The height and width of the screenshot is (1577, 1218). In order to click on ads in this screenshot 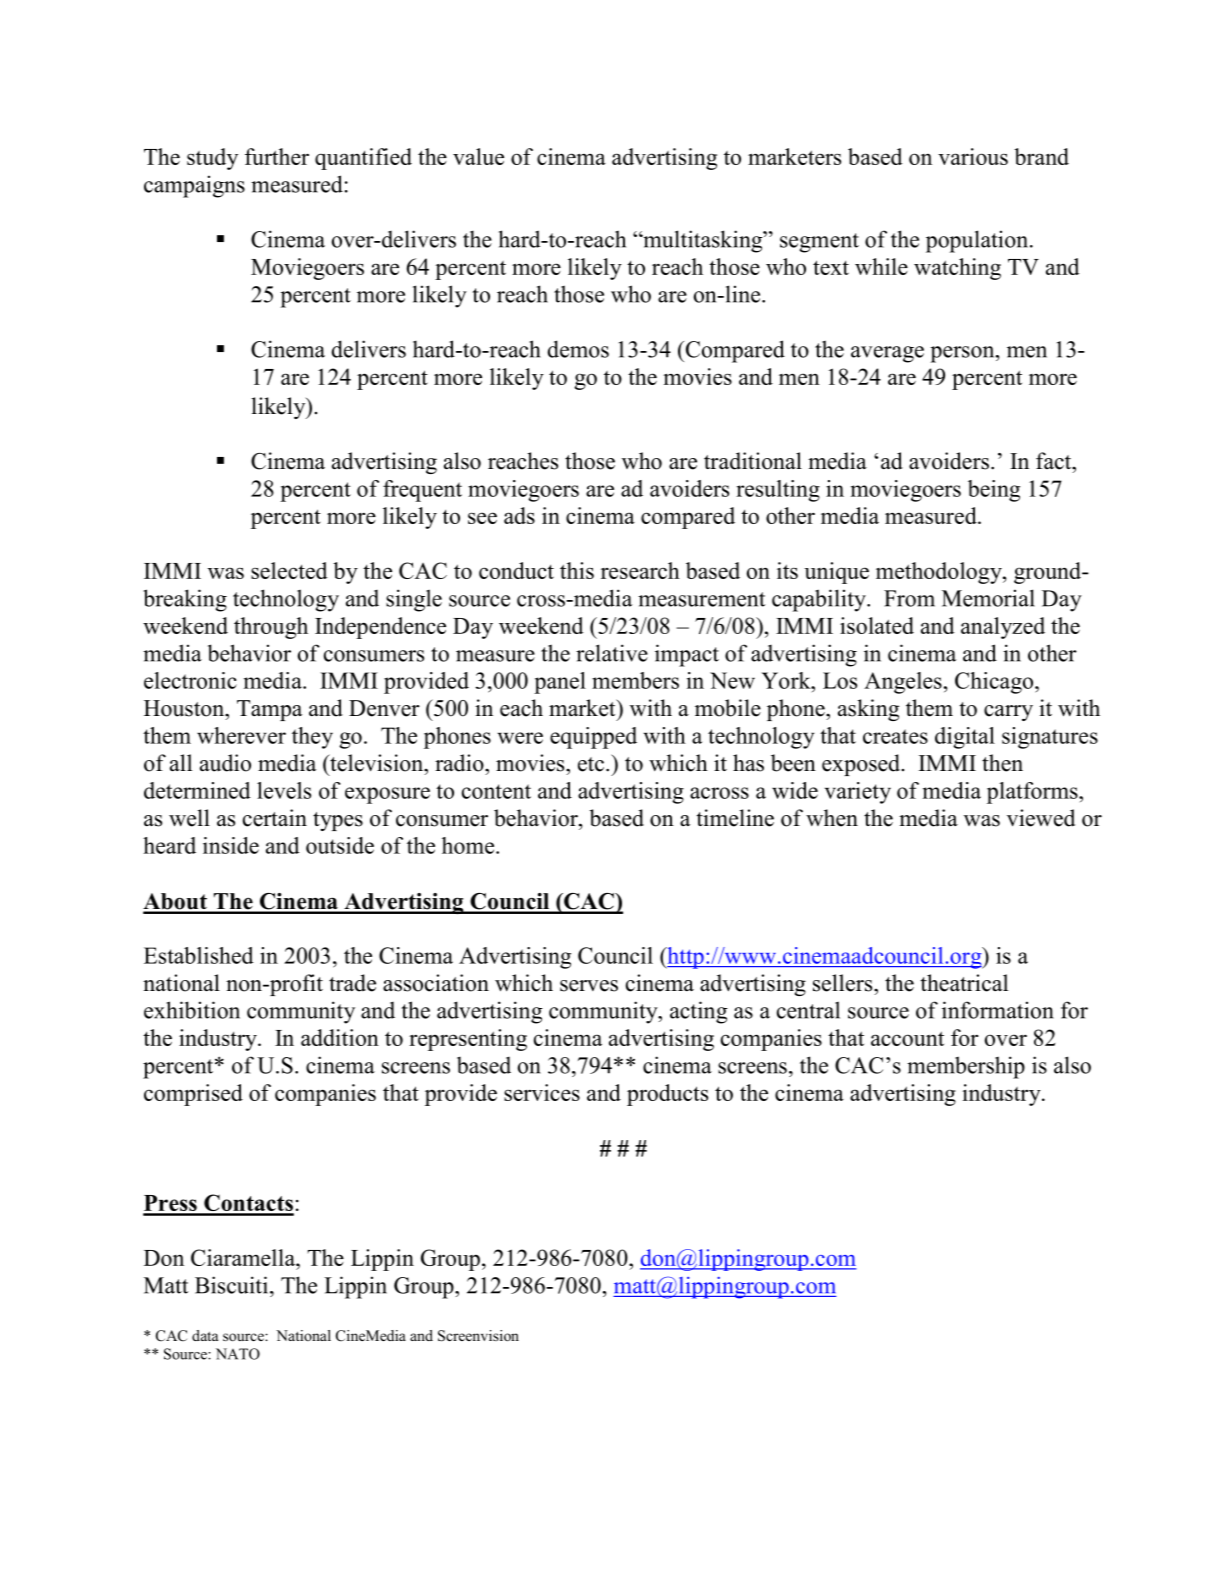, I will do `click(519, 515)`.
